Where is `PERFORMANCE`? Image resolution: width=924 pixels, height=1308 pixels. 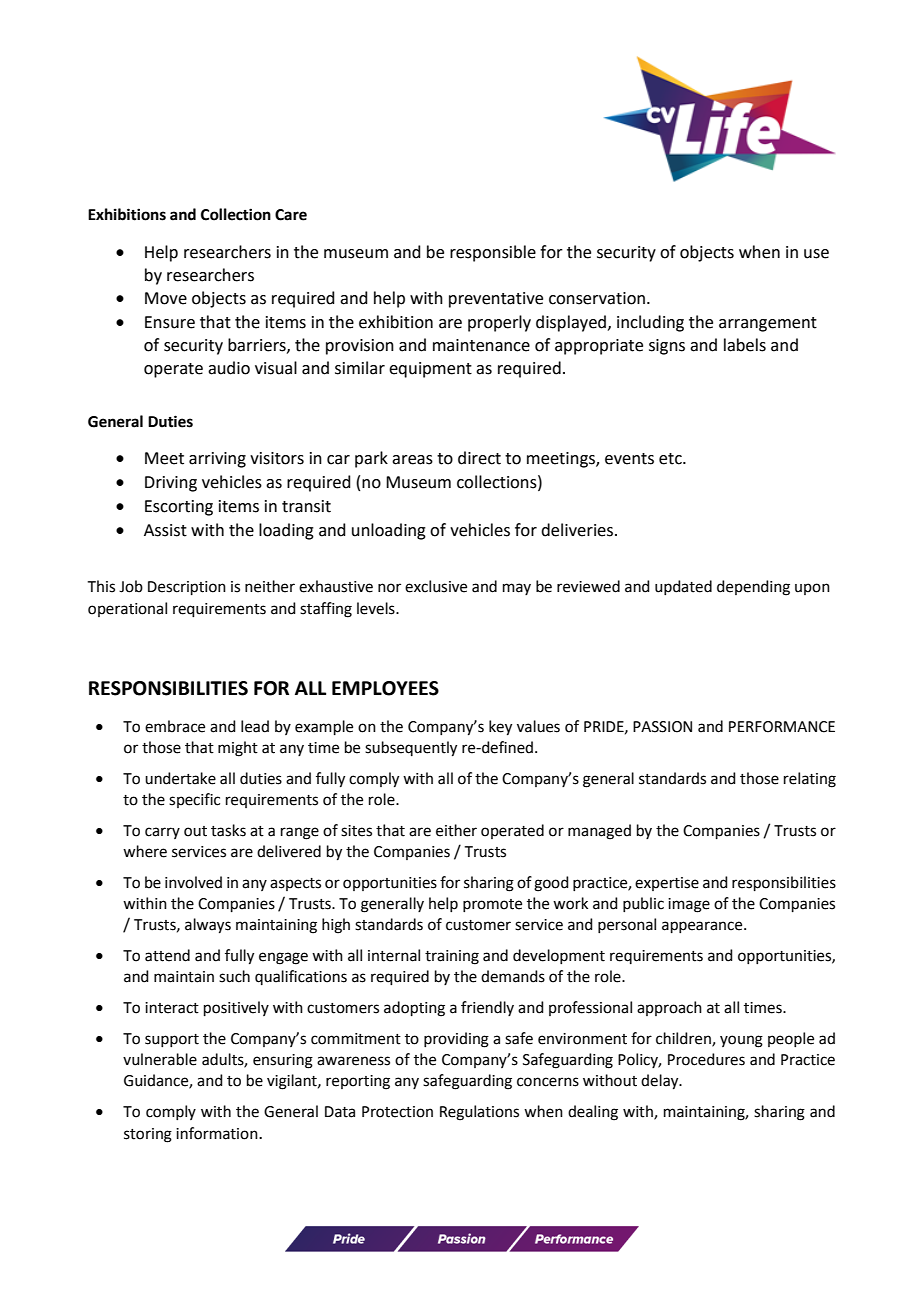 PERFORMANCE is located at coordinates (782, 727).
